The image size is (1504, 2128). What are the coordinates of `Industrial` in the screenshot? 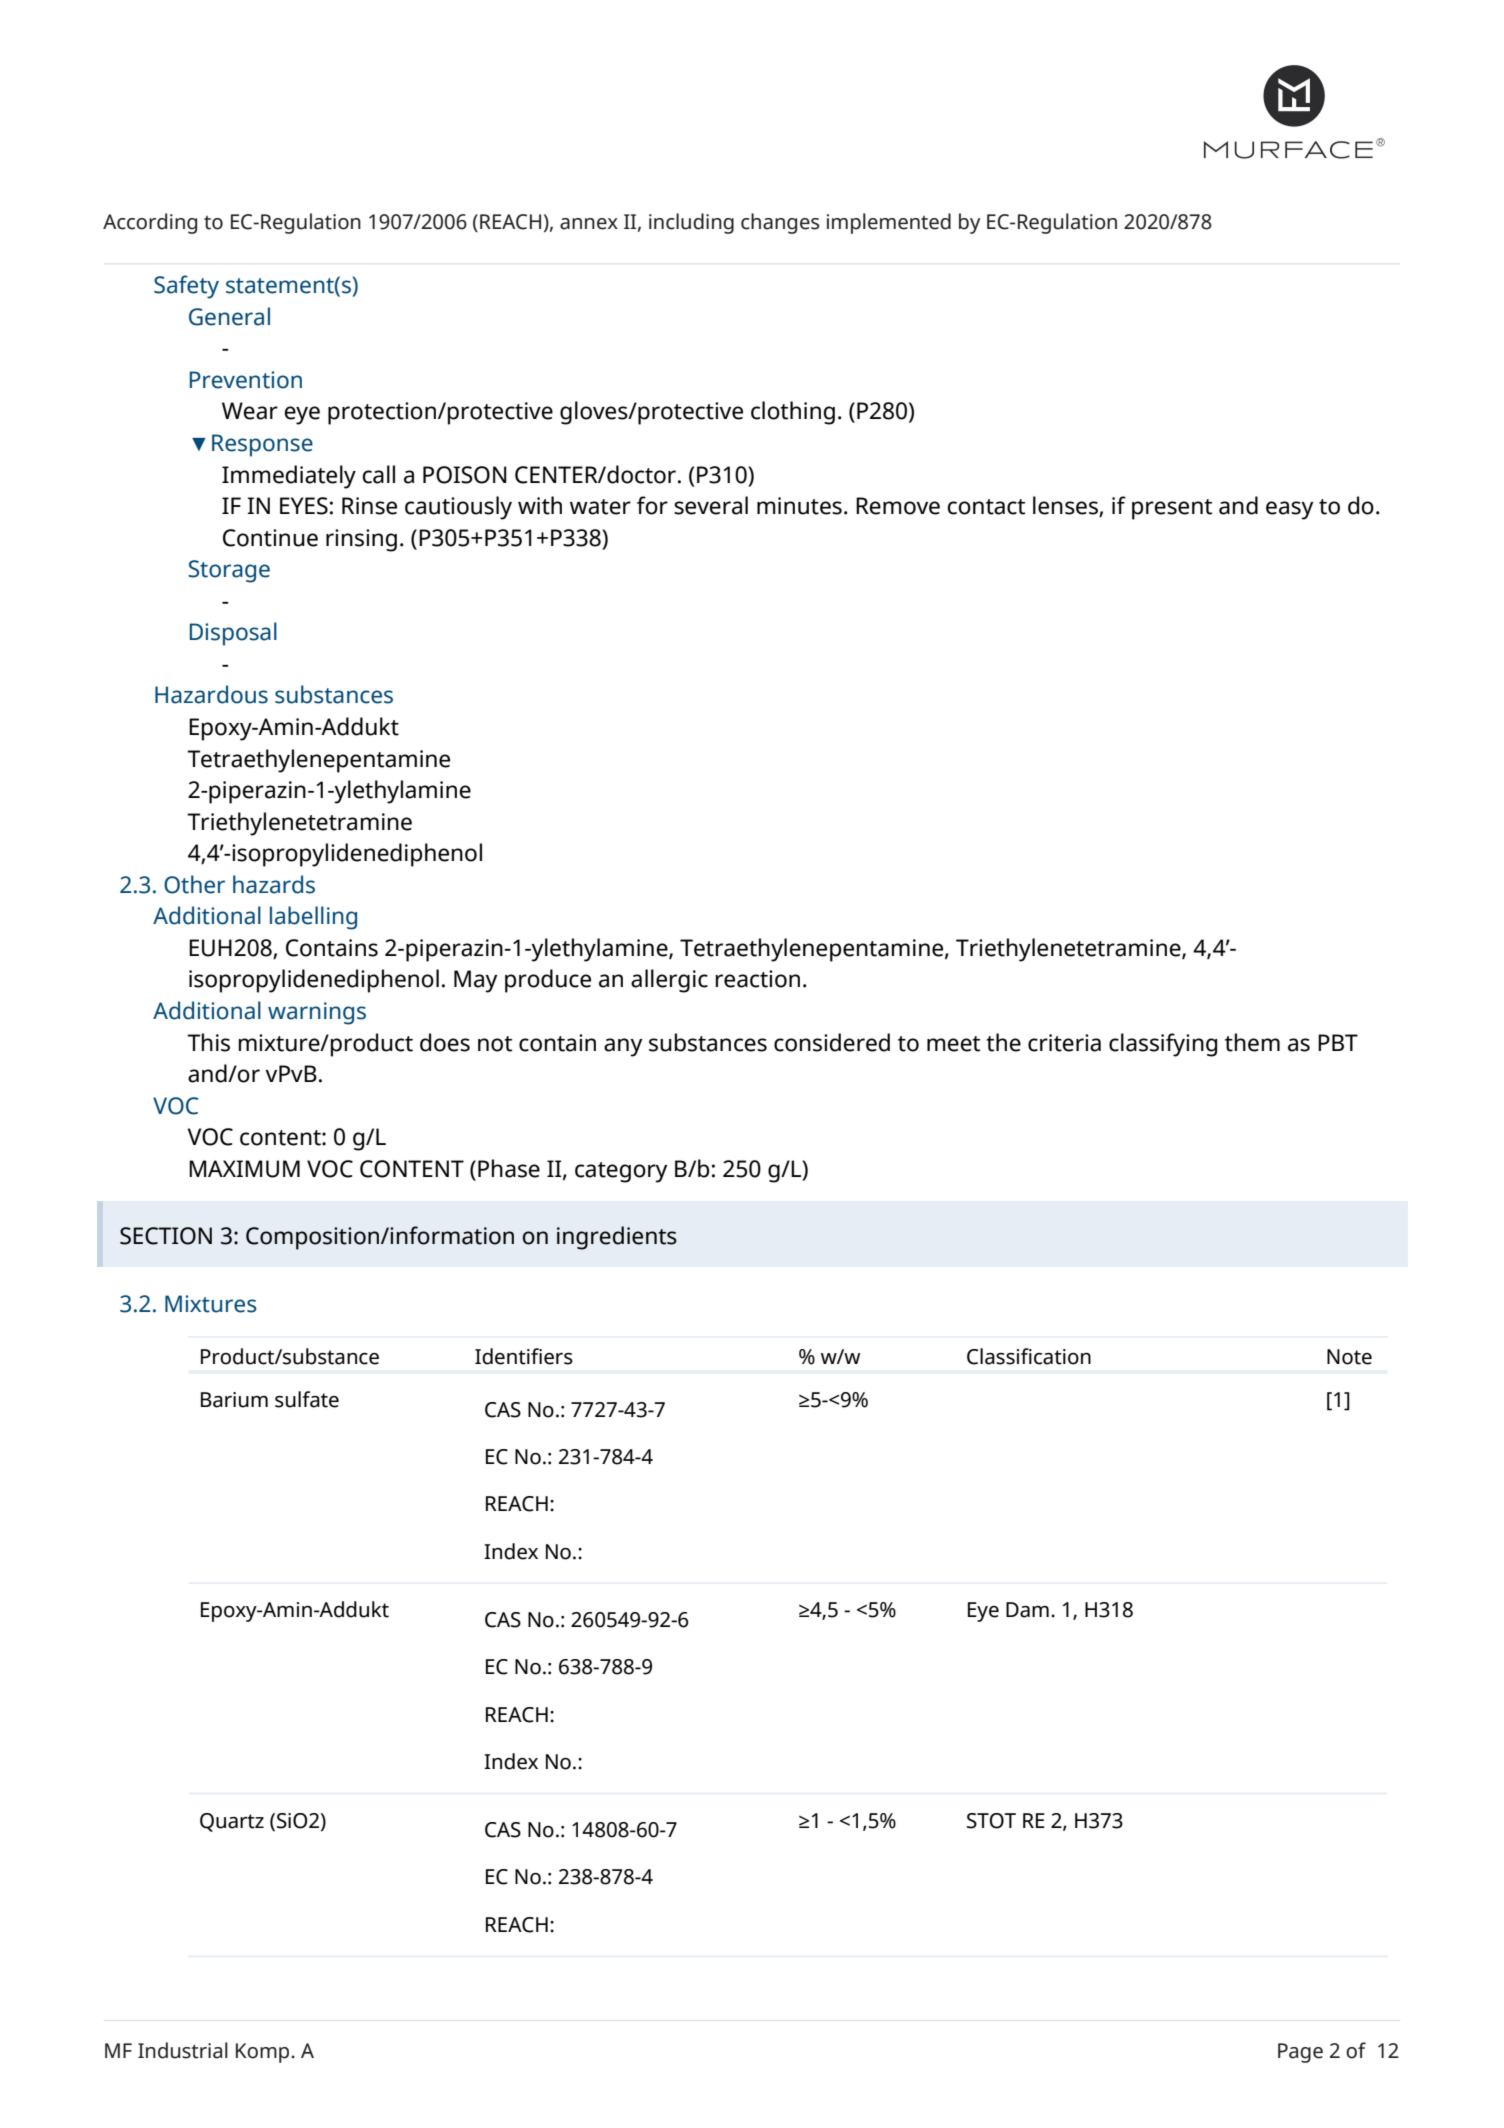 It's located at (183, 2050).
